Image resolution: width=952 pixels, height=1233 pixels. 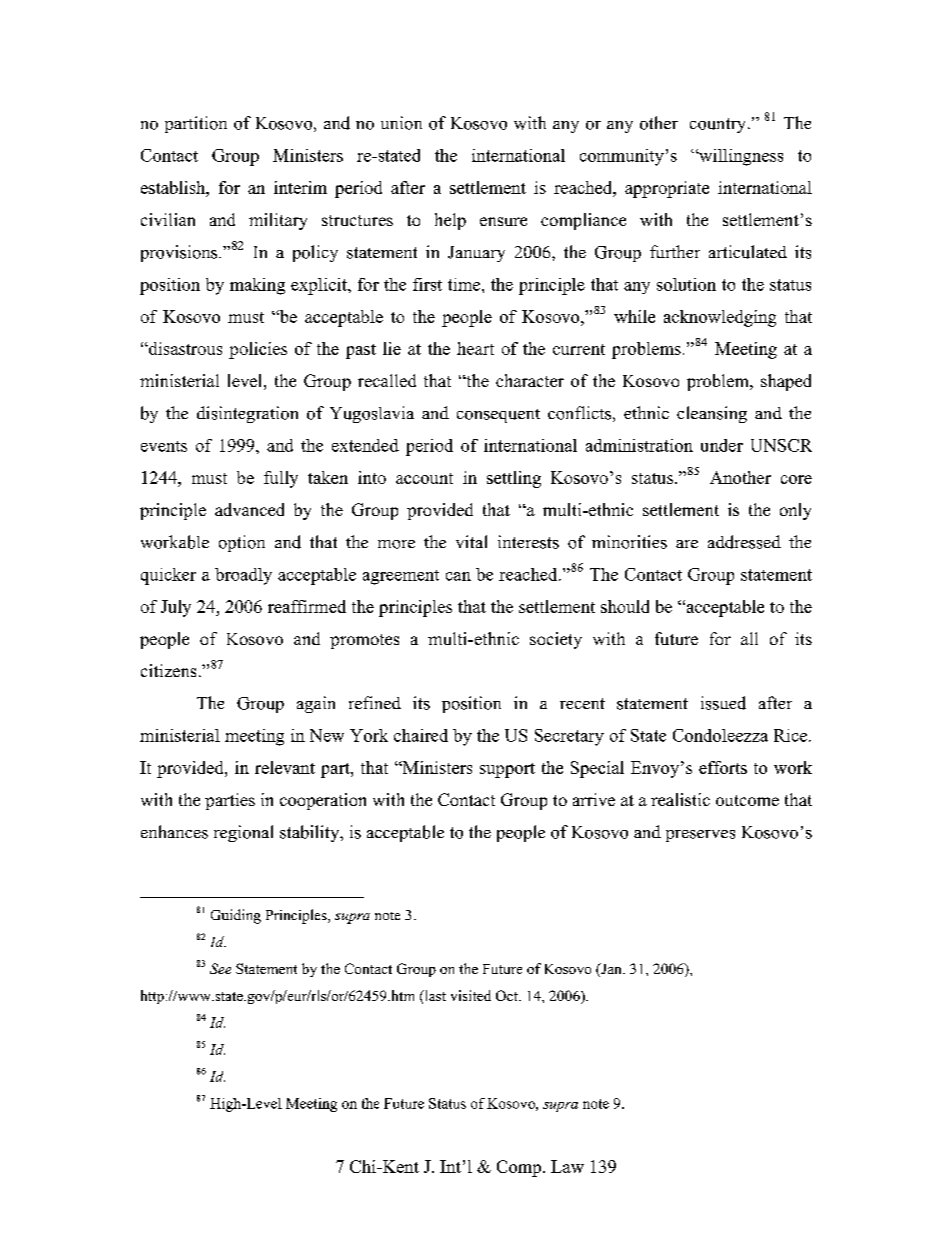 I want to click on See, so click(x=220, y=968).
